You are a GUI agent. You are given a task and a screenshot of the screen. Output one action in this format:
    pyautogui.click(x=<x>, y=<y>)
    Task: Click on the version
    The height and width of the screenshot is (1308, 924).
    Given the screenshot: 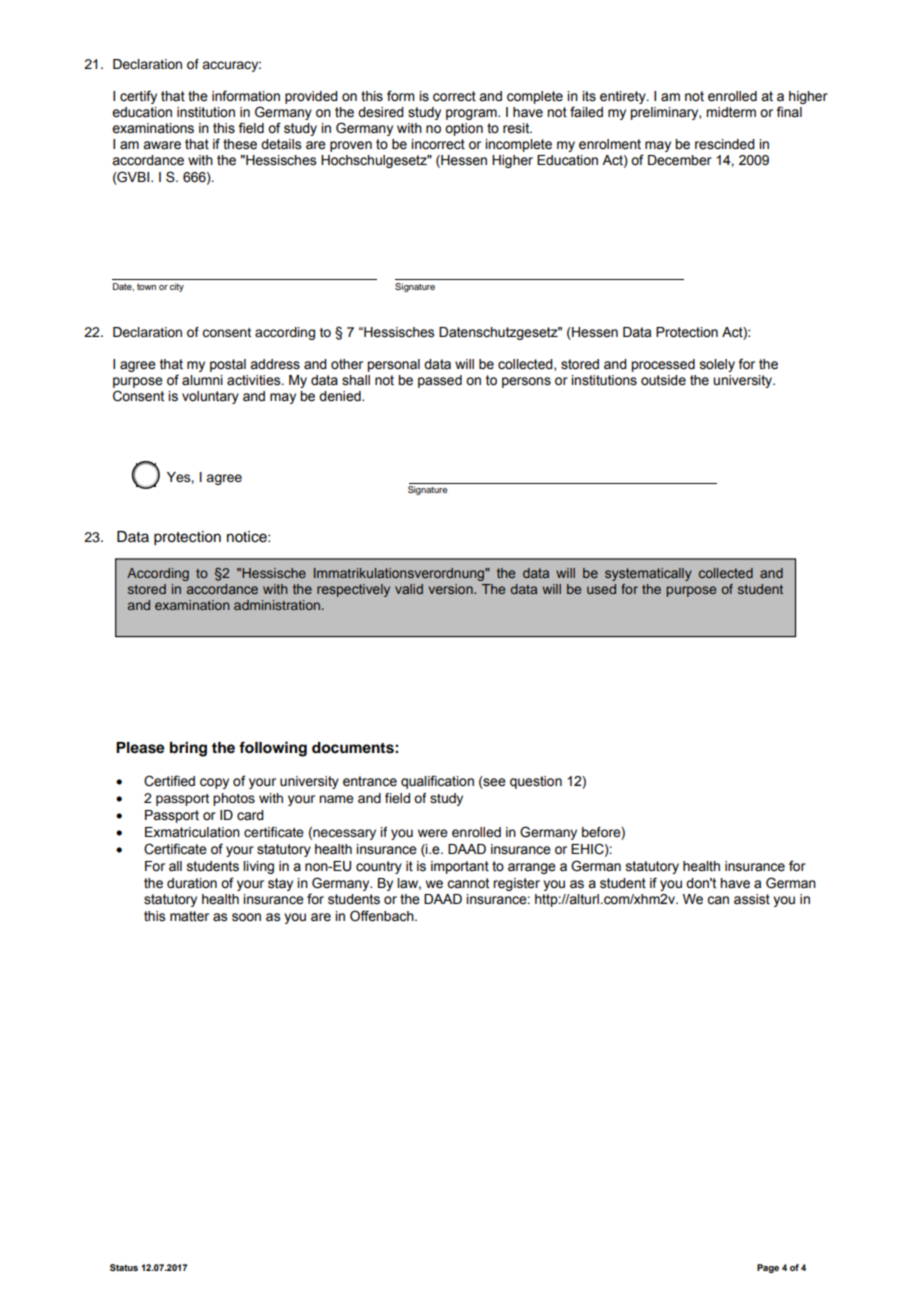 What is the action you would take?
    pyautogui.click(x=452, y=589)
